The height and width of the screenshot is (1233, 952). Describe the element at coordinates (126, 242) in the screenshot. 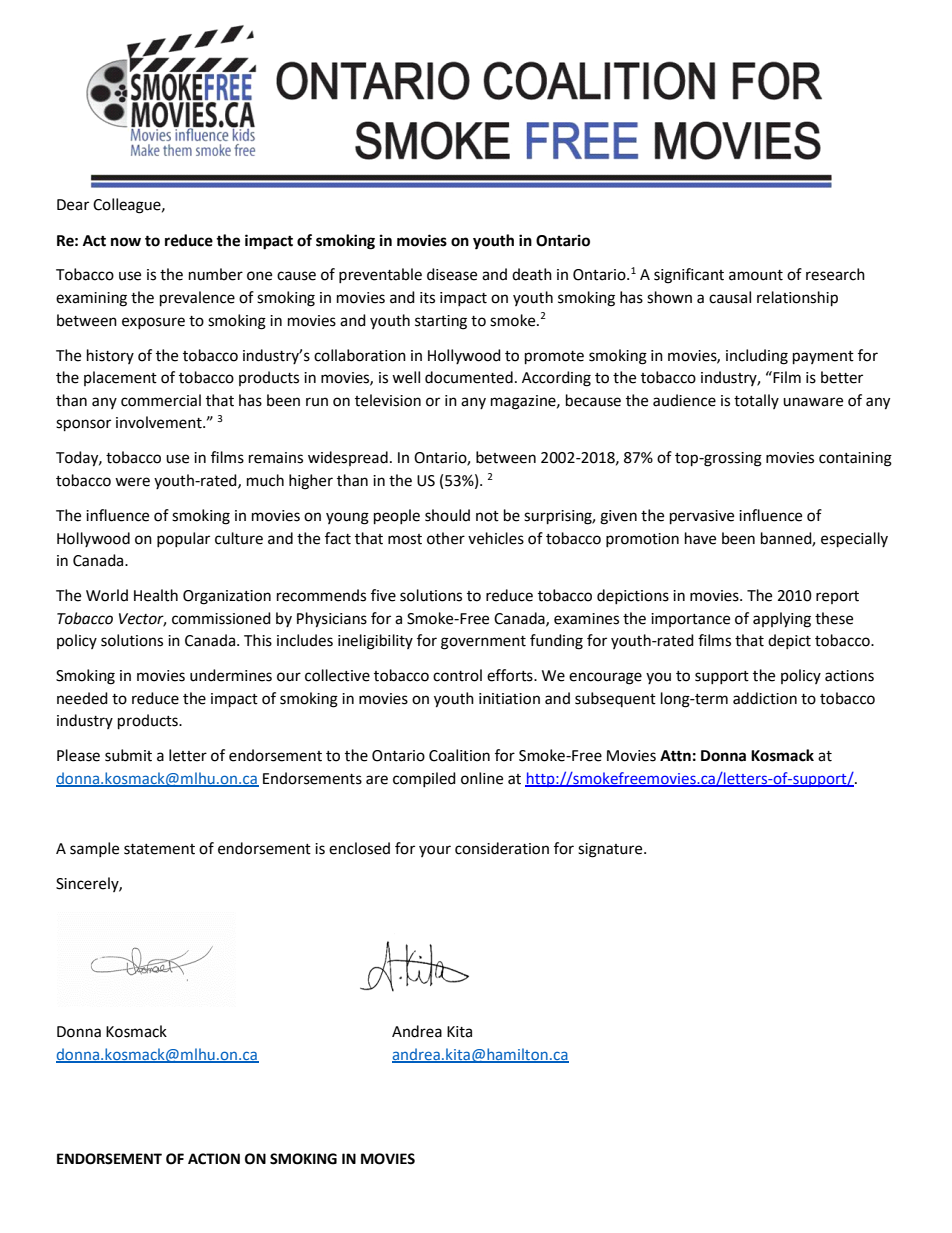

I see `now` at that location.
